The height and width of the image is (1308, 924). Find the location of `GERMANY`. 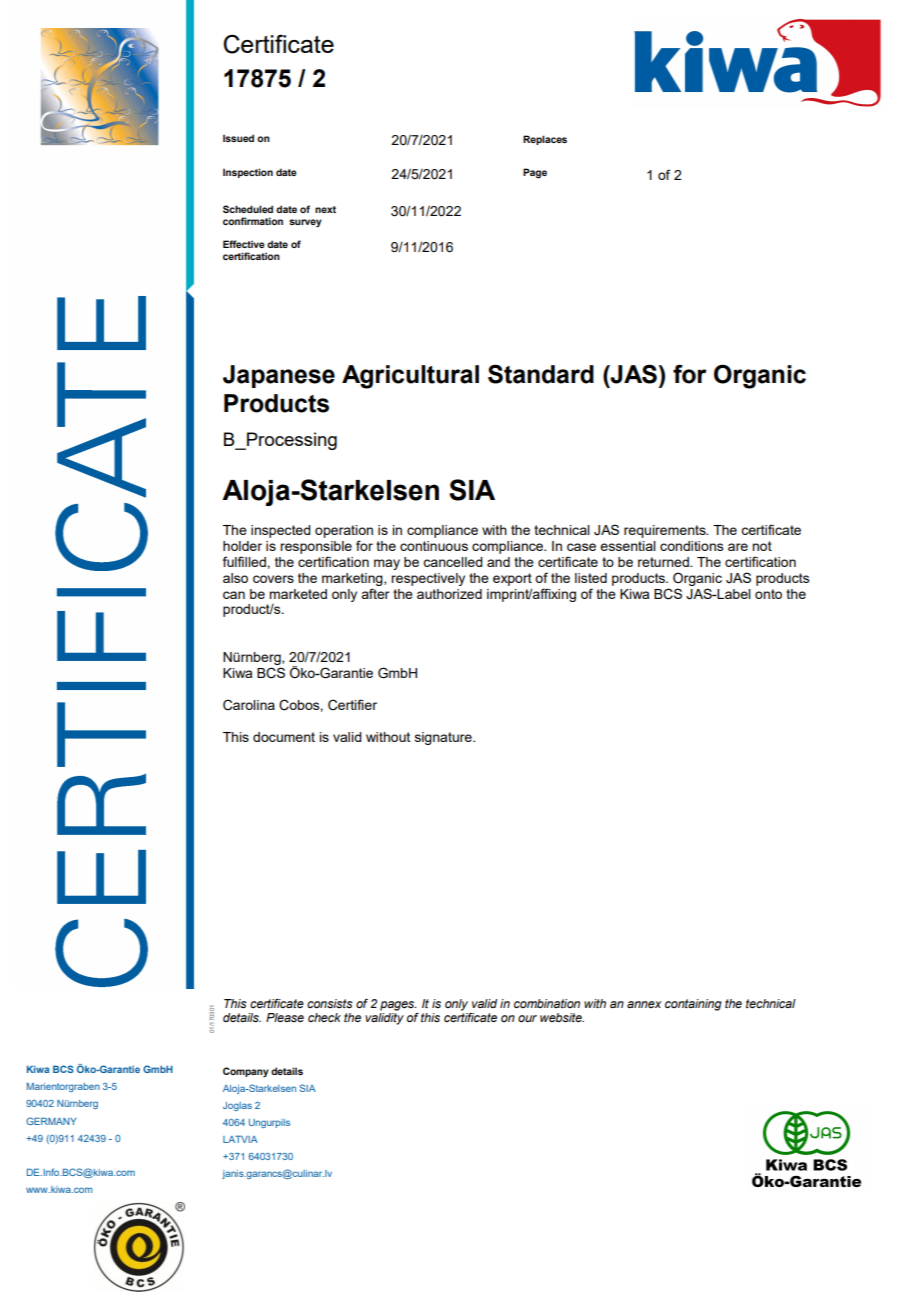

GERMANY is located at coordinates (51, 1121).
